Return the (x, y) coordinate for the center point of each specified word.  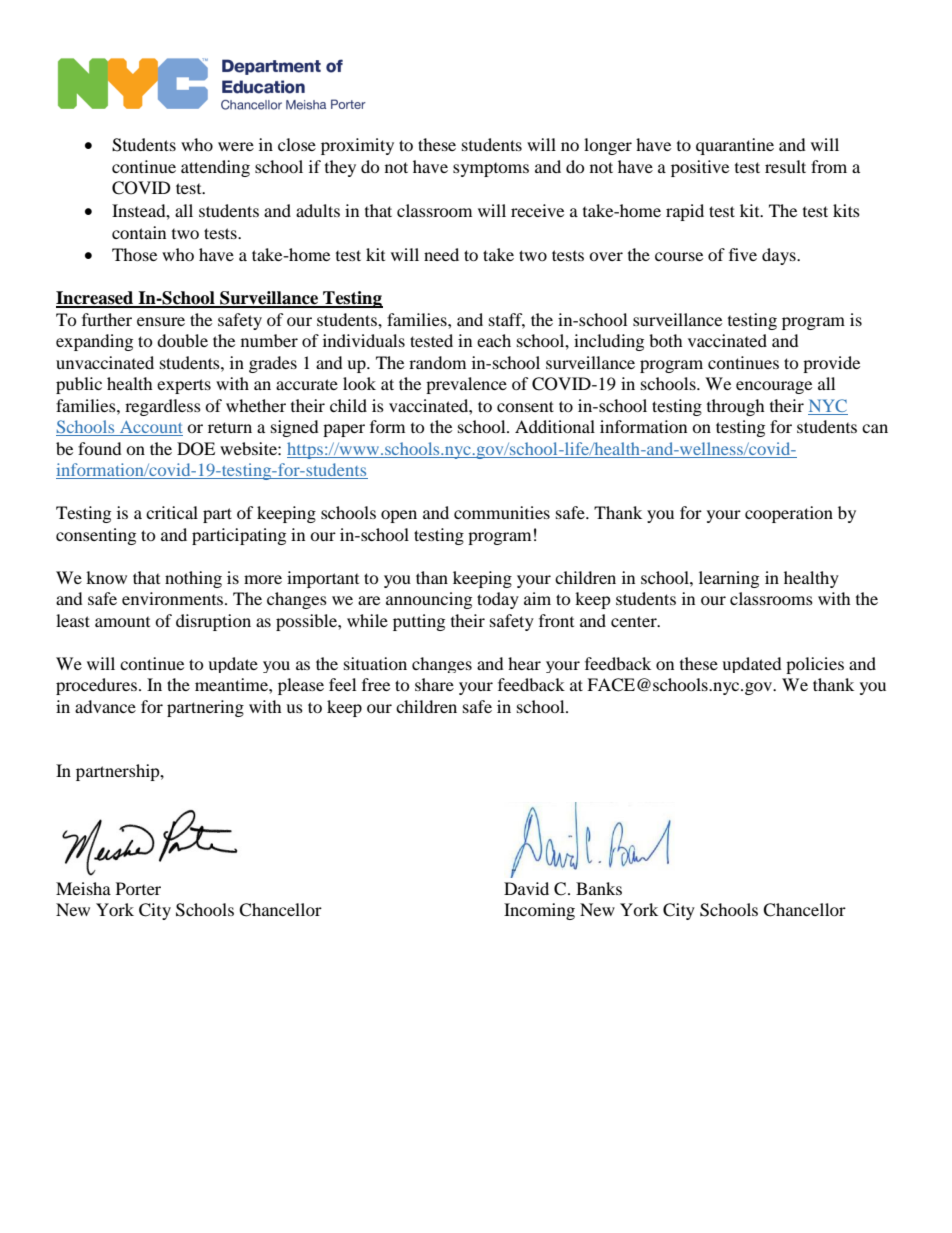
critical (172, 512)
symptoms (491, 170)
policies (815, 665)
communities (502, 512)
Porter (138, 888)
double (182, 340)
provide (831, 364)
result (785, 166)
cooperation (789, 514)
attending (215, 168)
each (494, 340)
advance (105, 706)
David (526, 888)
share (434, 684)
